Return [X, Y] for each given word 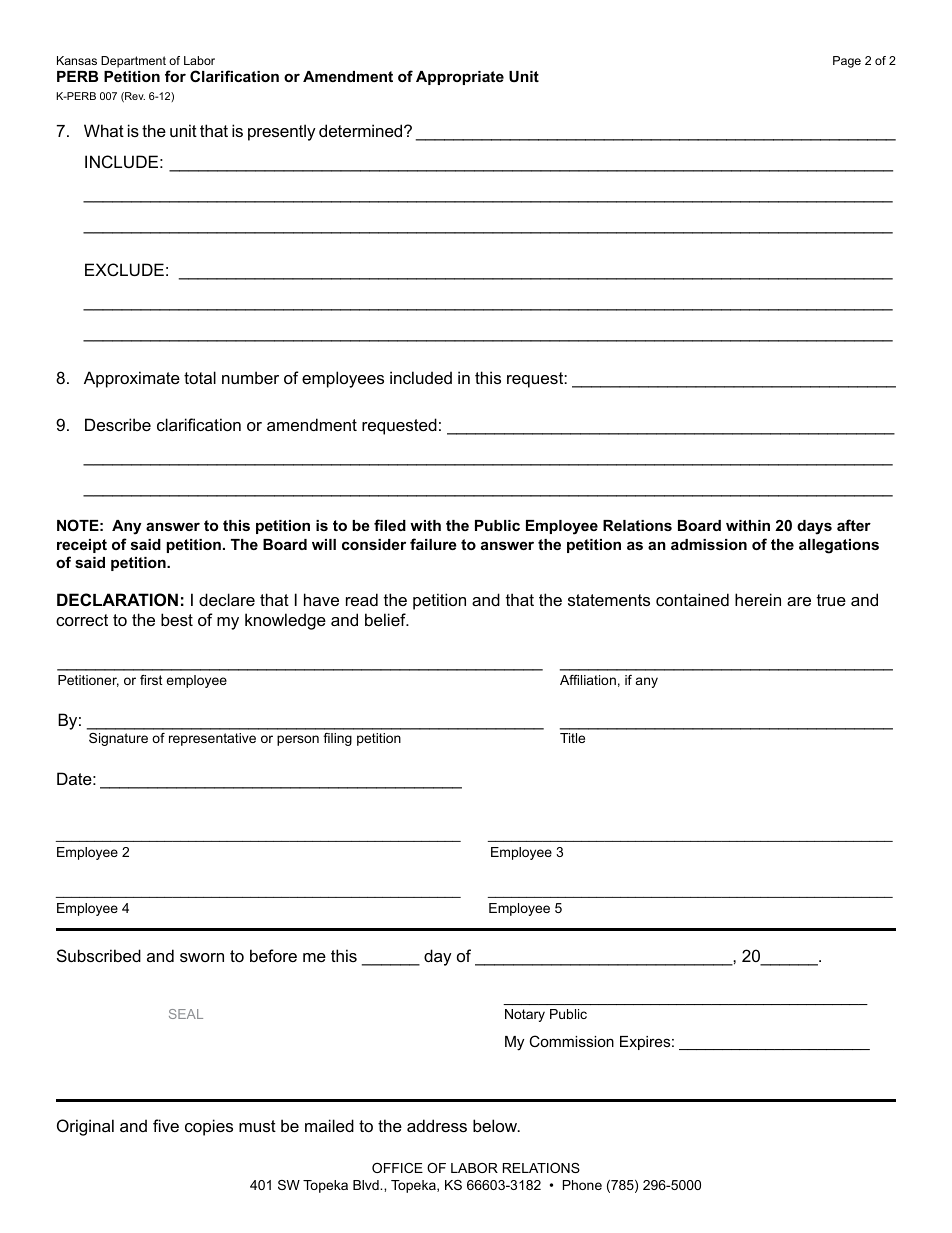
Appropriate [460, 78]
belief [386, 619]
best [177, 619]
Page [847, 62]
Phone [582, 1185]
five [166, 1125]
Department [133, 62]
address [437, 1125]
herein [758, 599]
